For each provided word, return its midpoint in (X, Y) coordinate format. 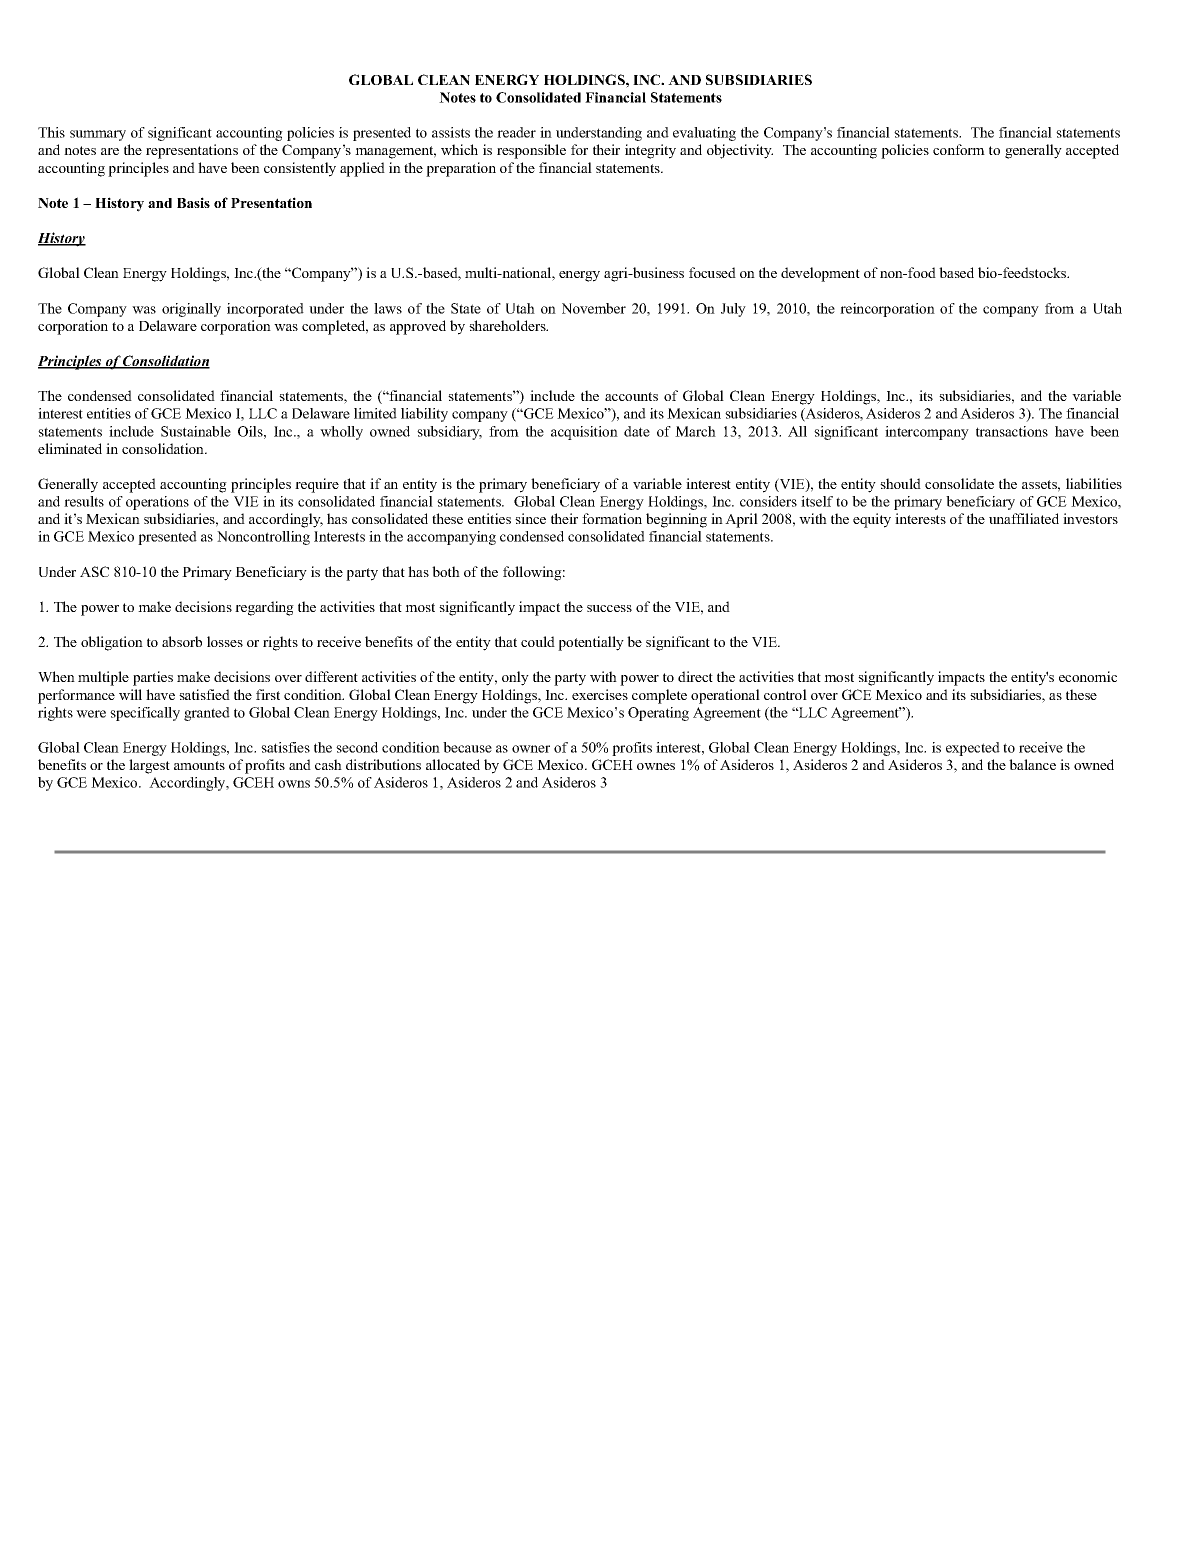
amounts (199, 765)
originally (191, 310)
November (594, 308)
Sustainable (196, 431)
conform (959, 149)
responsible (531, 151)
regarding (264, 608)
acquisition (584, 433)
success (609, 608)
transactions (1012, 431)
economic (1088, 676)
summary (98, 135)
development (820, 274)
